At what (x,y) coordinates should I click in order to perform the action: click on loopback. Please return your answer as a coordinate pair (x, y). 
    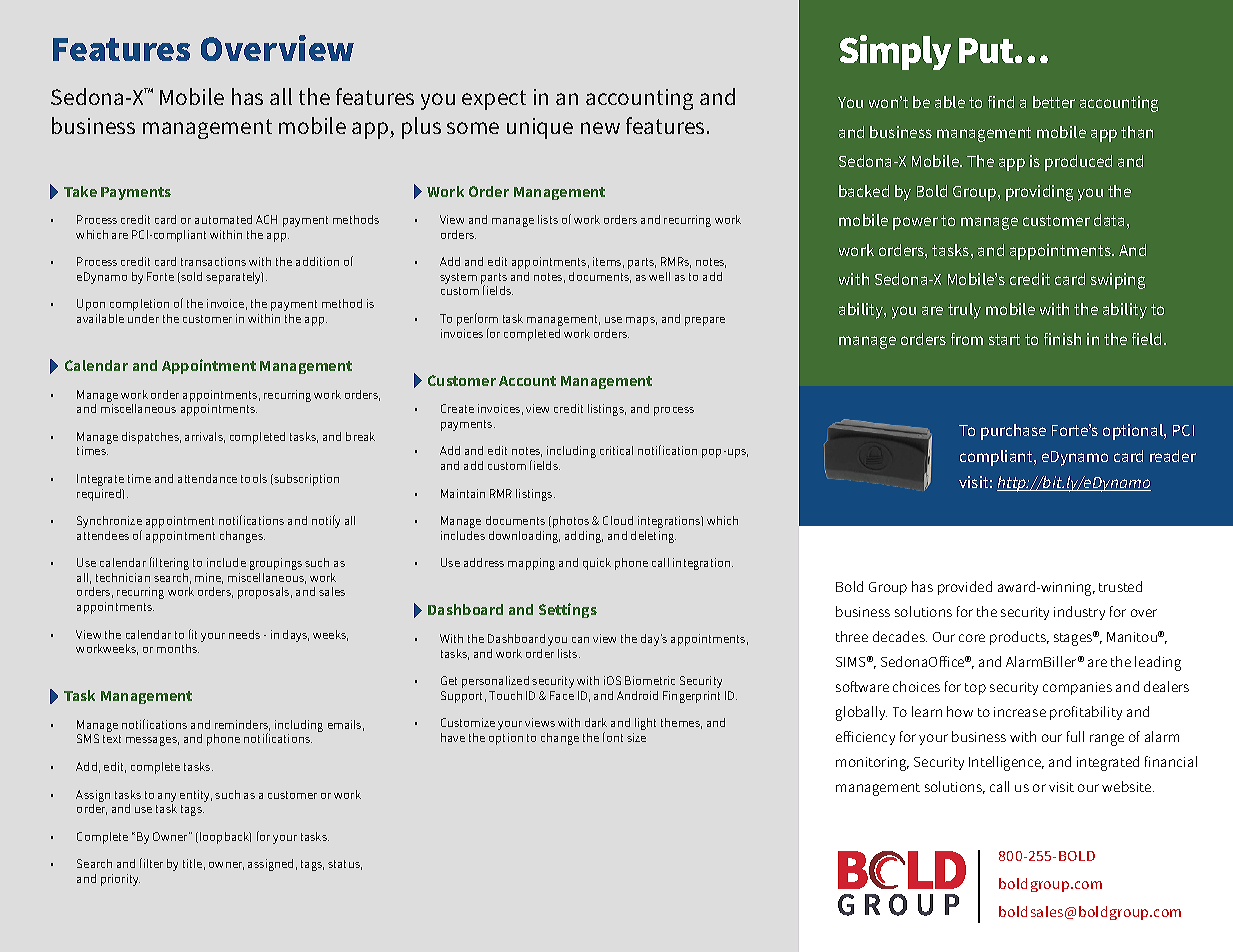
    Looking at the image, I should click on (225, 838).
